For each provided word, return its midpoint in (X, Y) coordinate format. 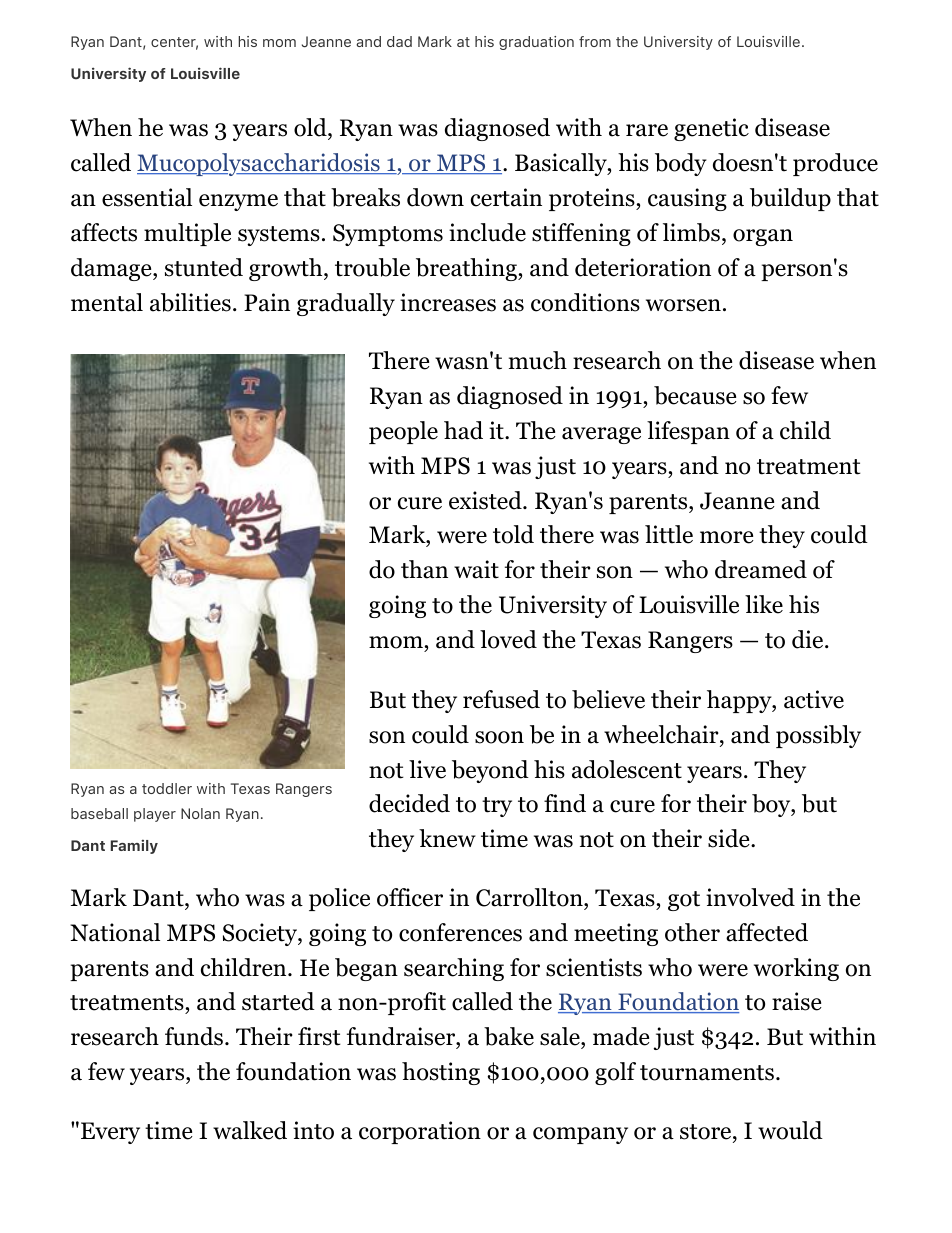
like (764, 604)
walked (250, 1130)
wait (476, 569)
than (424, 569)
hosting (441, 1073)
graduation (536, 43)
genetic (711, 129)
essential (147, 197)
